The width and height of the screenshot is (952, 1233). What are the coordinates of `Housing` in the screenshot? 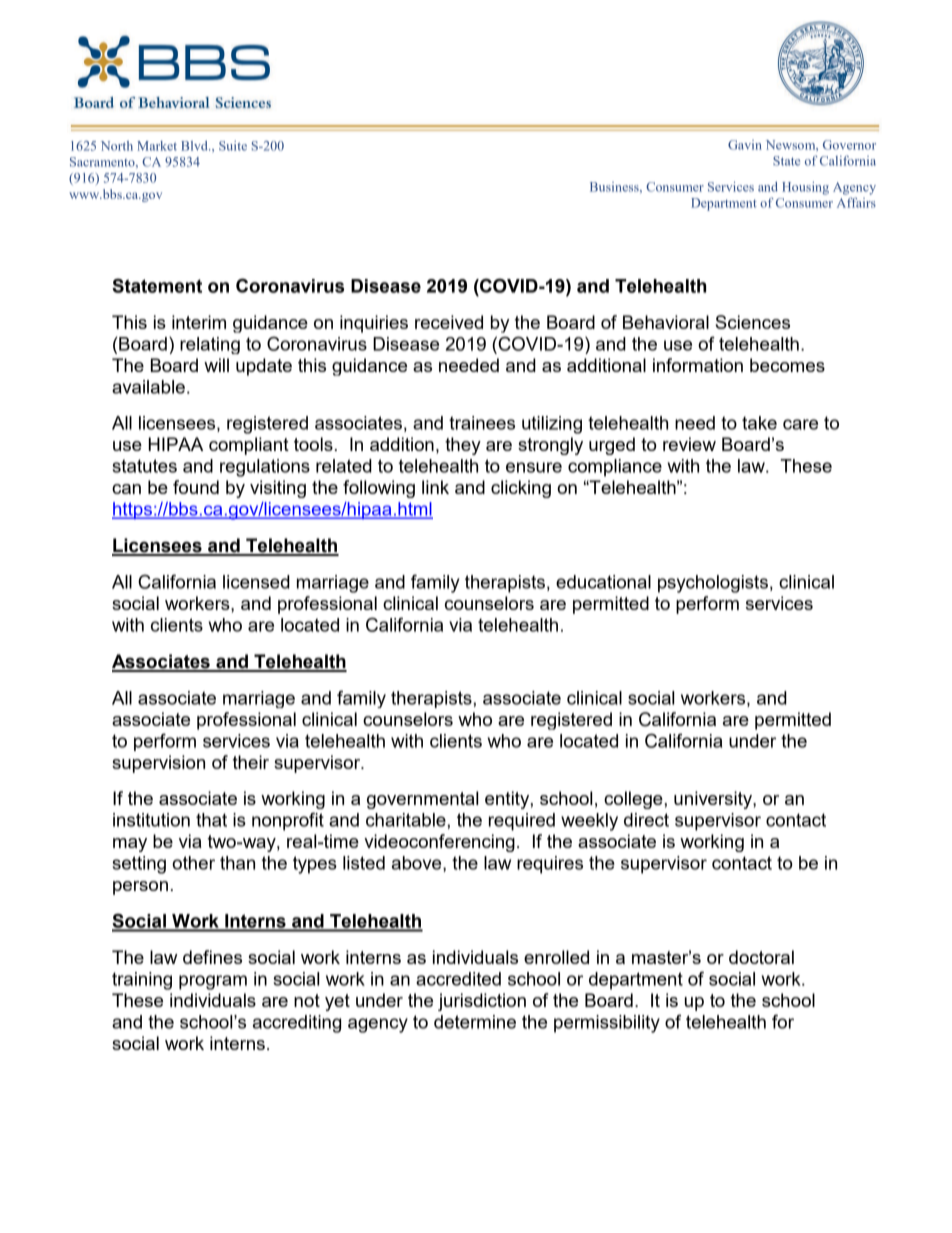 It's located at (805, 188).
